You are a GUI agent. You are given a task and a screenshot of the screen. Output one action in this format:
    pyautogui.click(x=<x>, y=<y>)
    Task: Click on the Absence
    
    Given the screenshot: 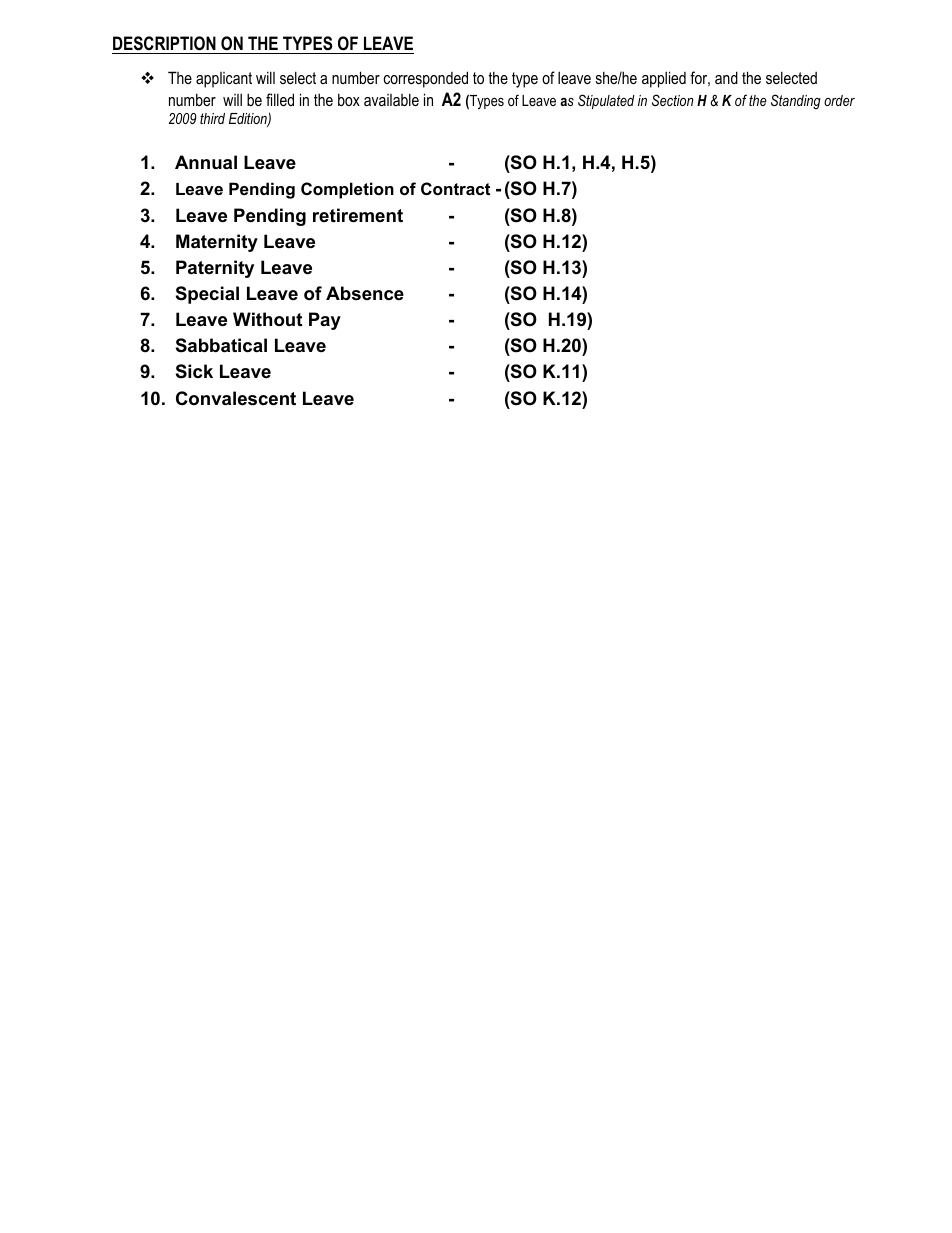 What is the action you would take?
    pyautogui.click(x=365, y=293)
